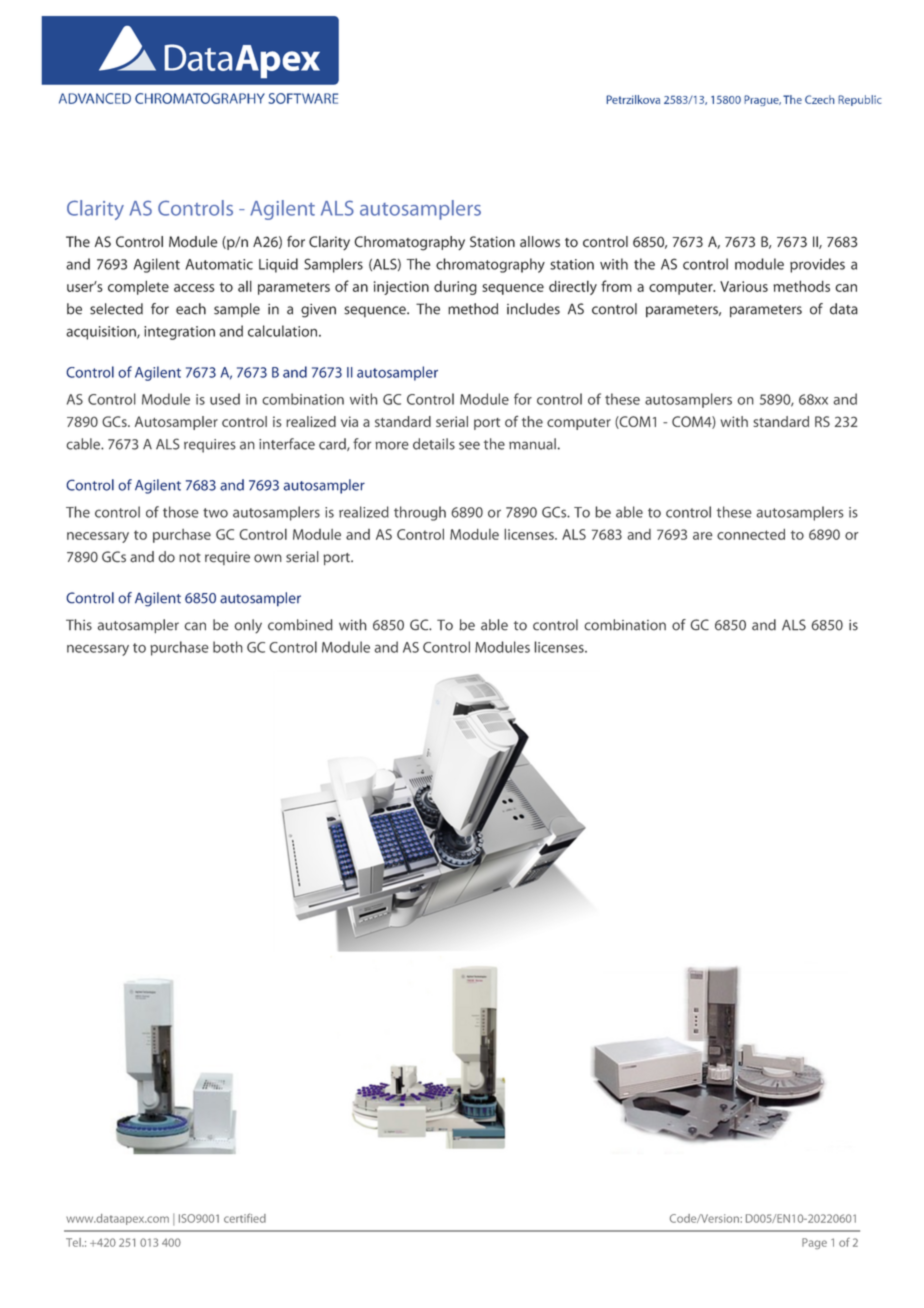 The width and height of the screenshot is (924, 1308). What do you see at coordinates (300, 625) in the screenshot?
I see `combined` at bounding box center [300, 625].
